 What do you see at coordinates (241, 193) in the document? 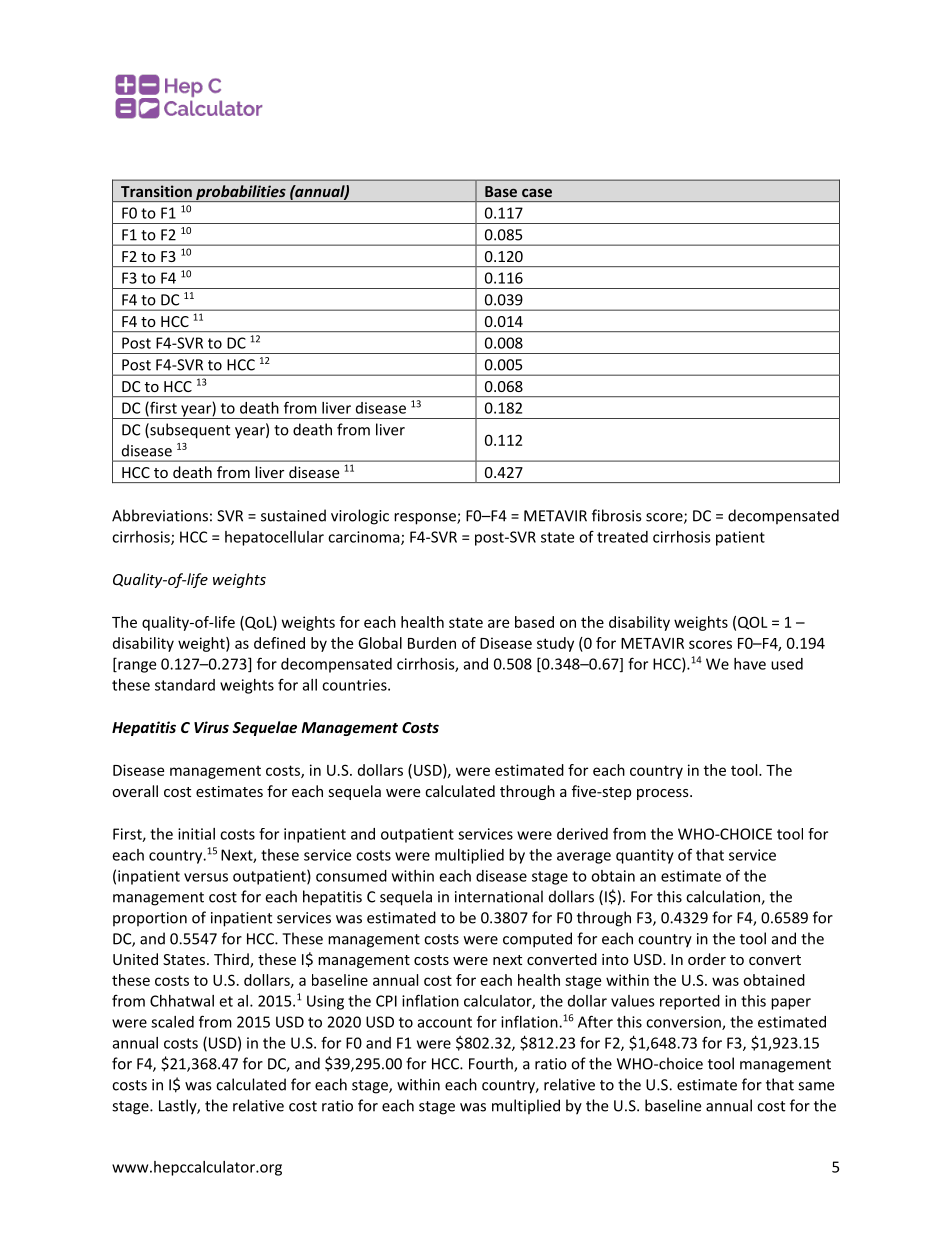
I see `probabilities` at bounding box center [241, 193].
